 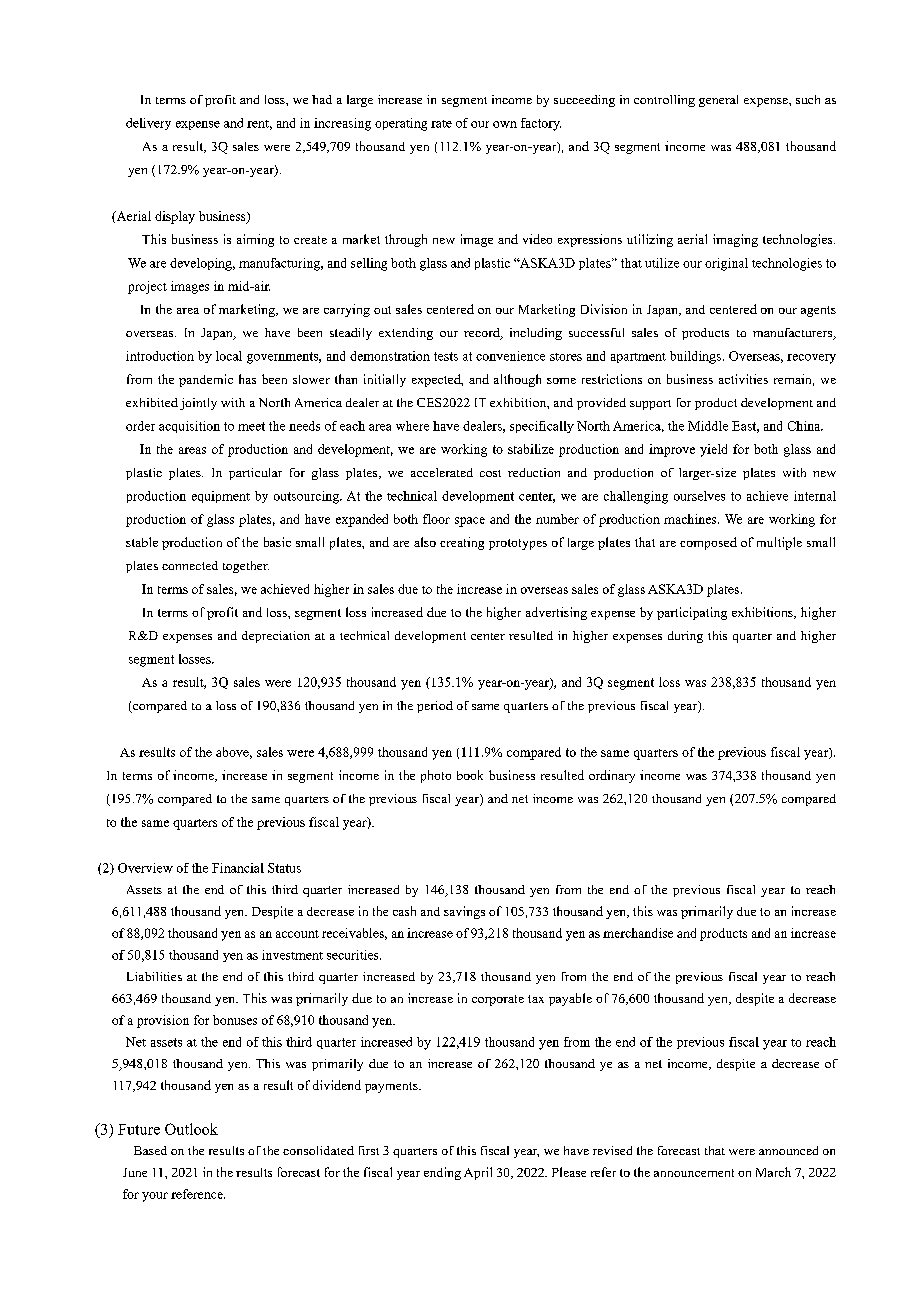 I want to click on Financial, so click(x=238, y=868).
